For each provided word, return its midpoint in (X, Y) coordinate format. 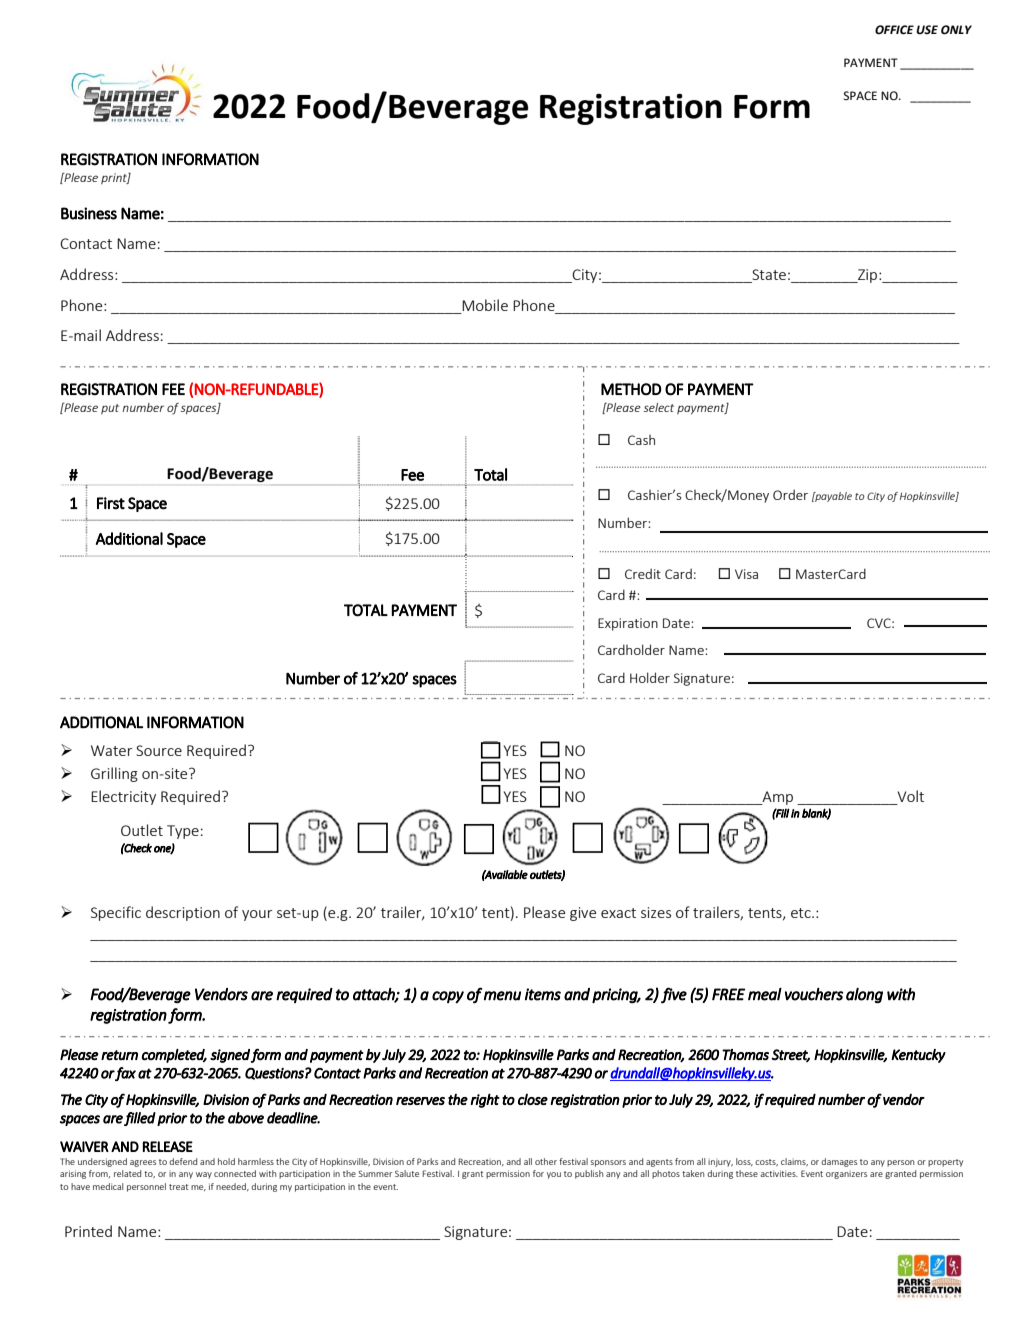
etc (802, 913)
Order (790, 494)
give (583, 914)
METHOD (631, 389)
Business (89, 213)
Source (159, 750)
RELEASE (168, 1146)
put (110, 409)
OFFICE (894, 30)
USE (927, 30)
